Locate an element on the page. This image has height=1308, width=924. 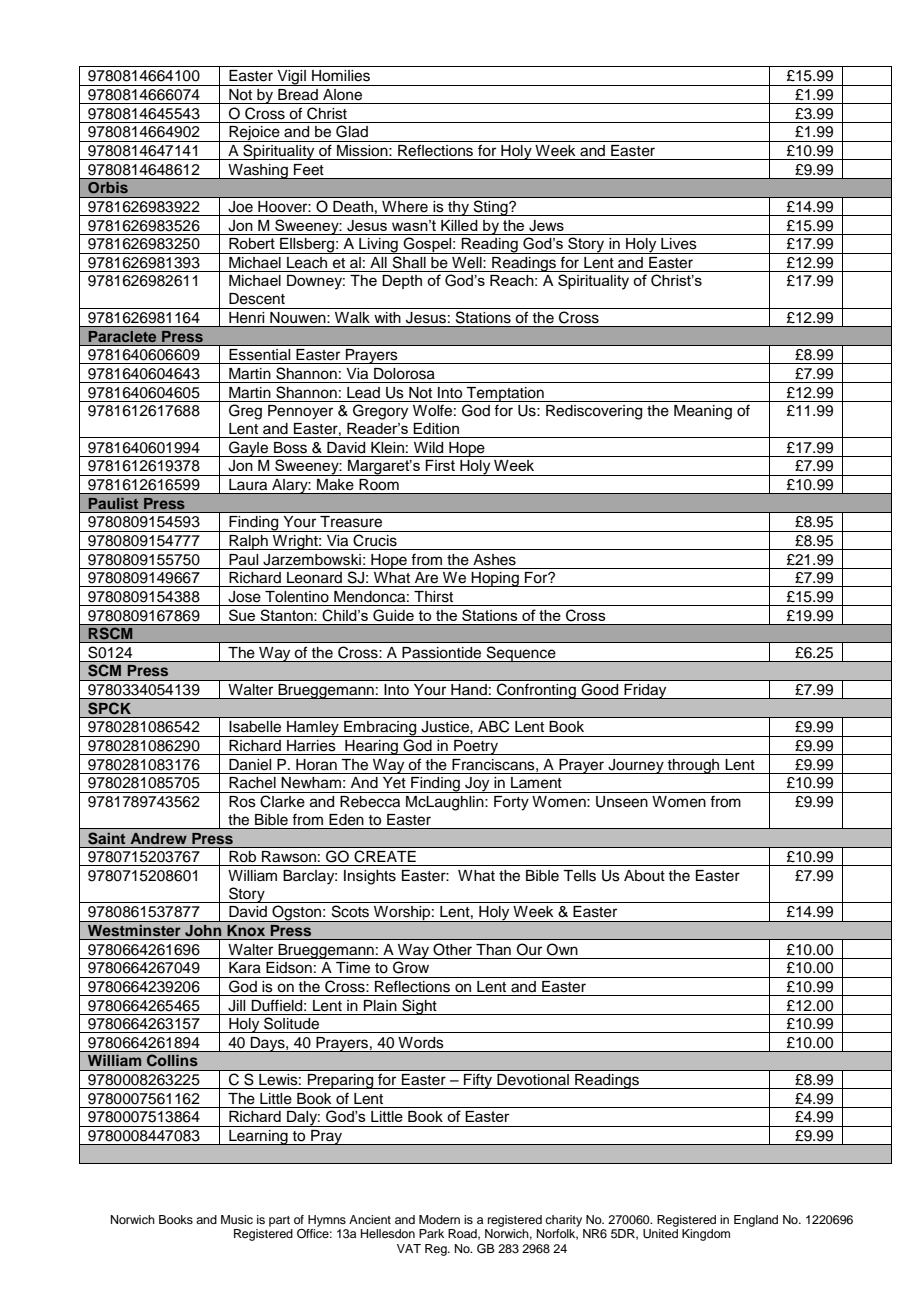
Meaning is located at coordinates (703, 412).
